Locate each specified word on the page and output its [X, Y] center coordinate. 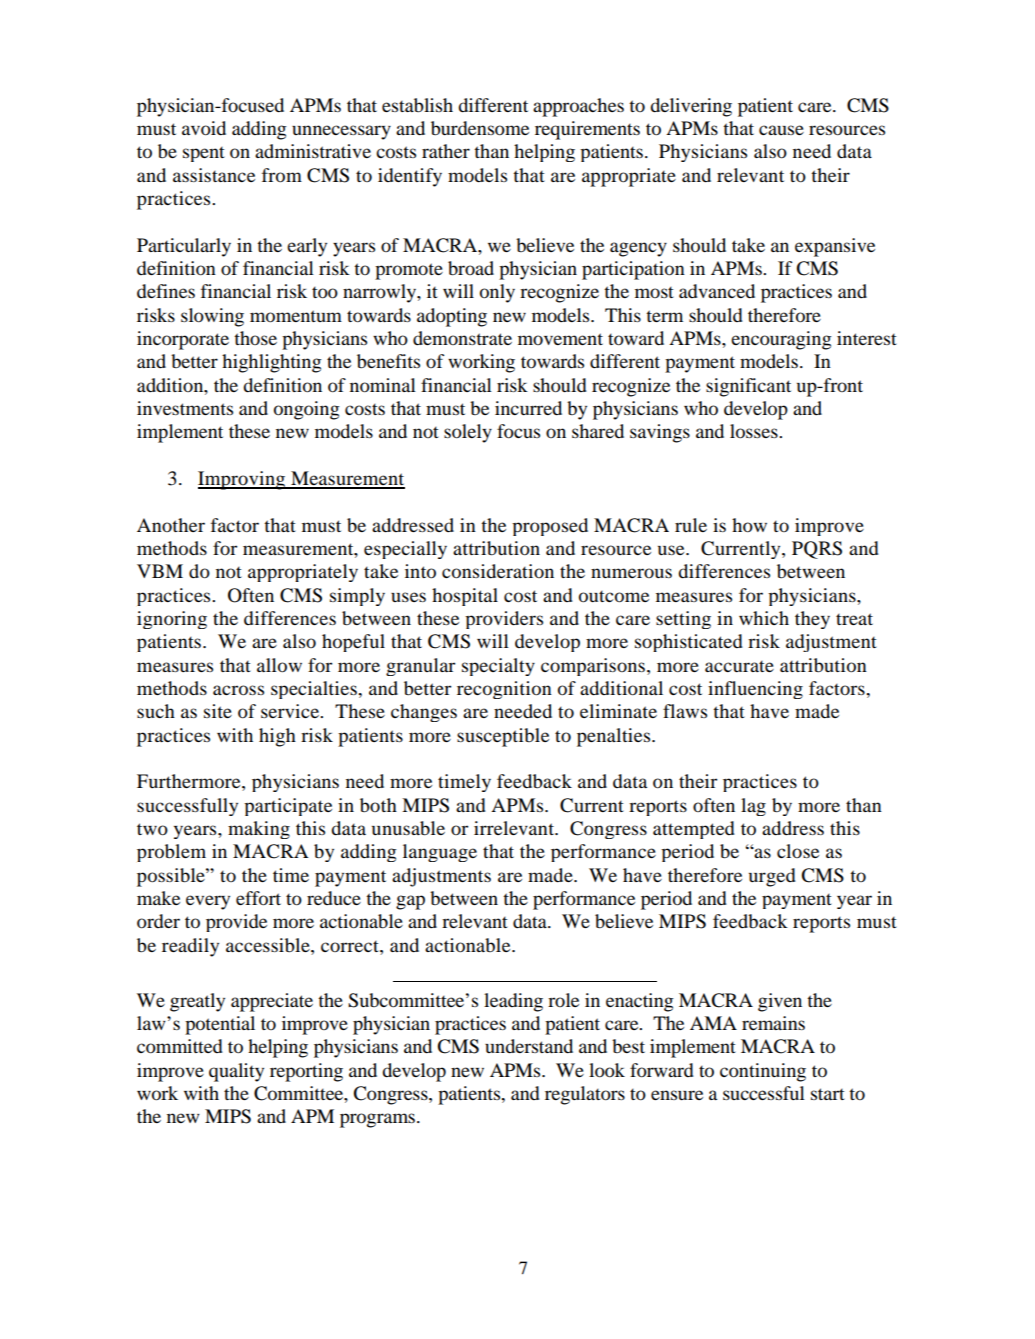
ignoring [172, 620]
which [764, 618]
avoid [204, 128]
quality [236, 1072]
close [798, 851]
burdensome [480, 128]
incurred [528, 408]
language [440, 853]
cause [781, 130]
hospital [465, 597]
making [259, 830]
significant [748, 387]
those [255, 338]
